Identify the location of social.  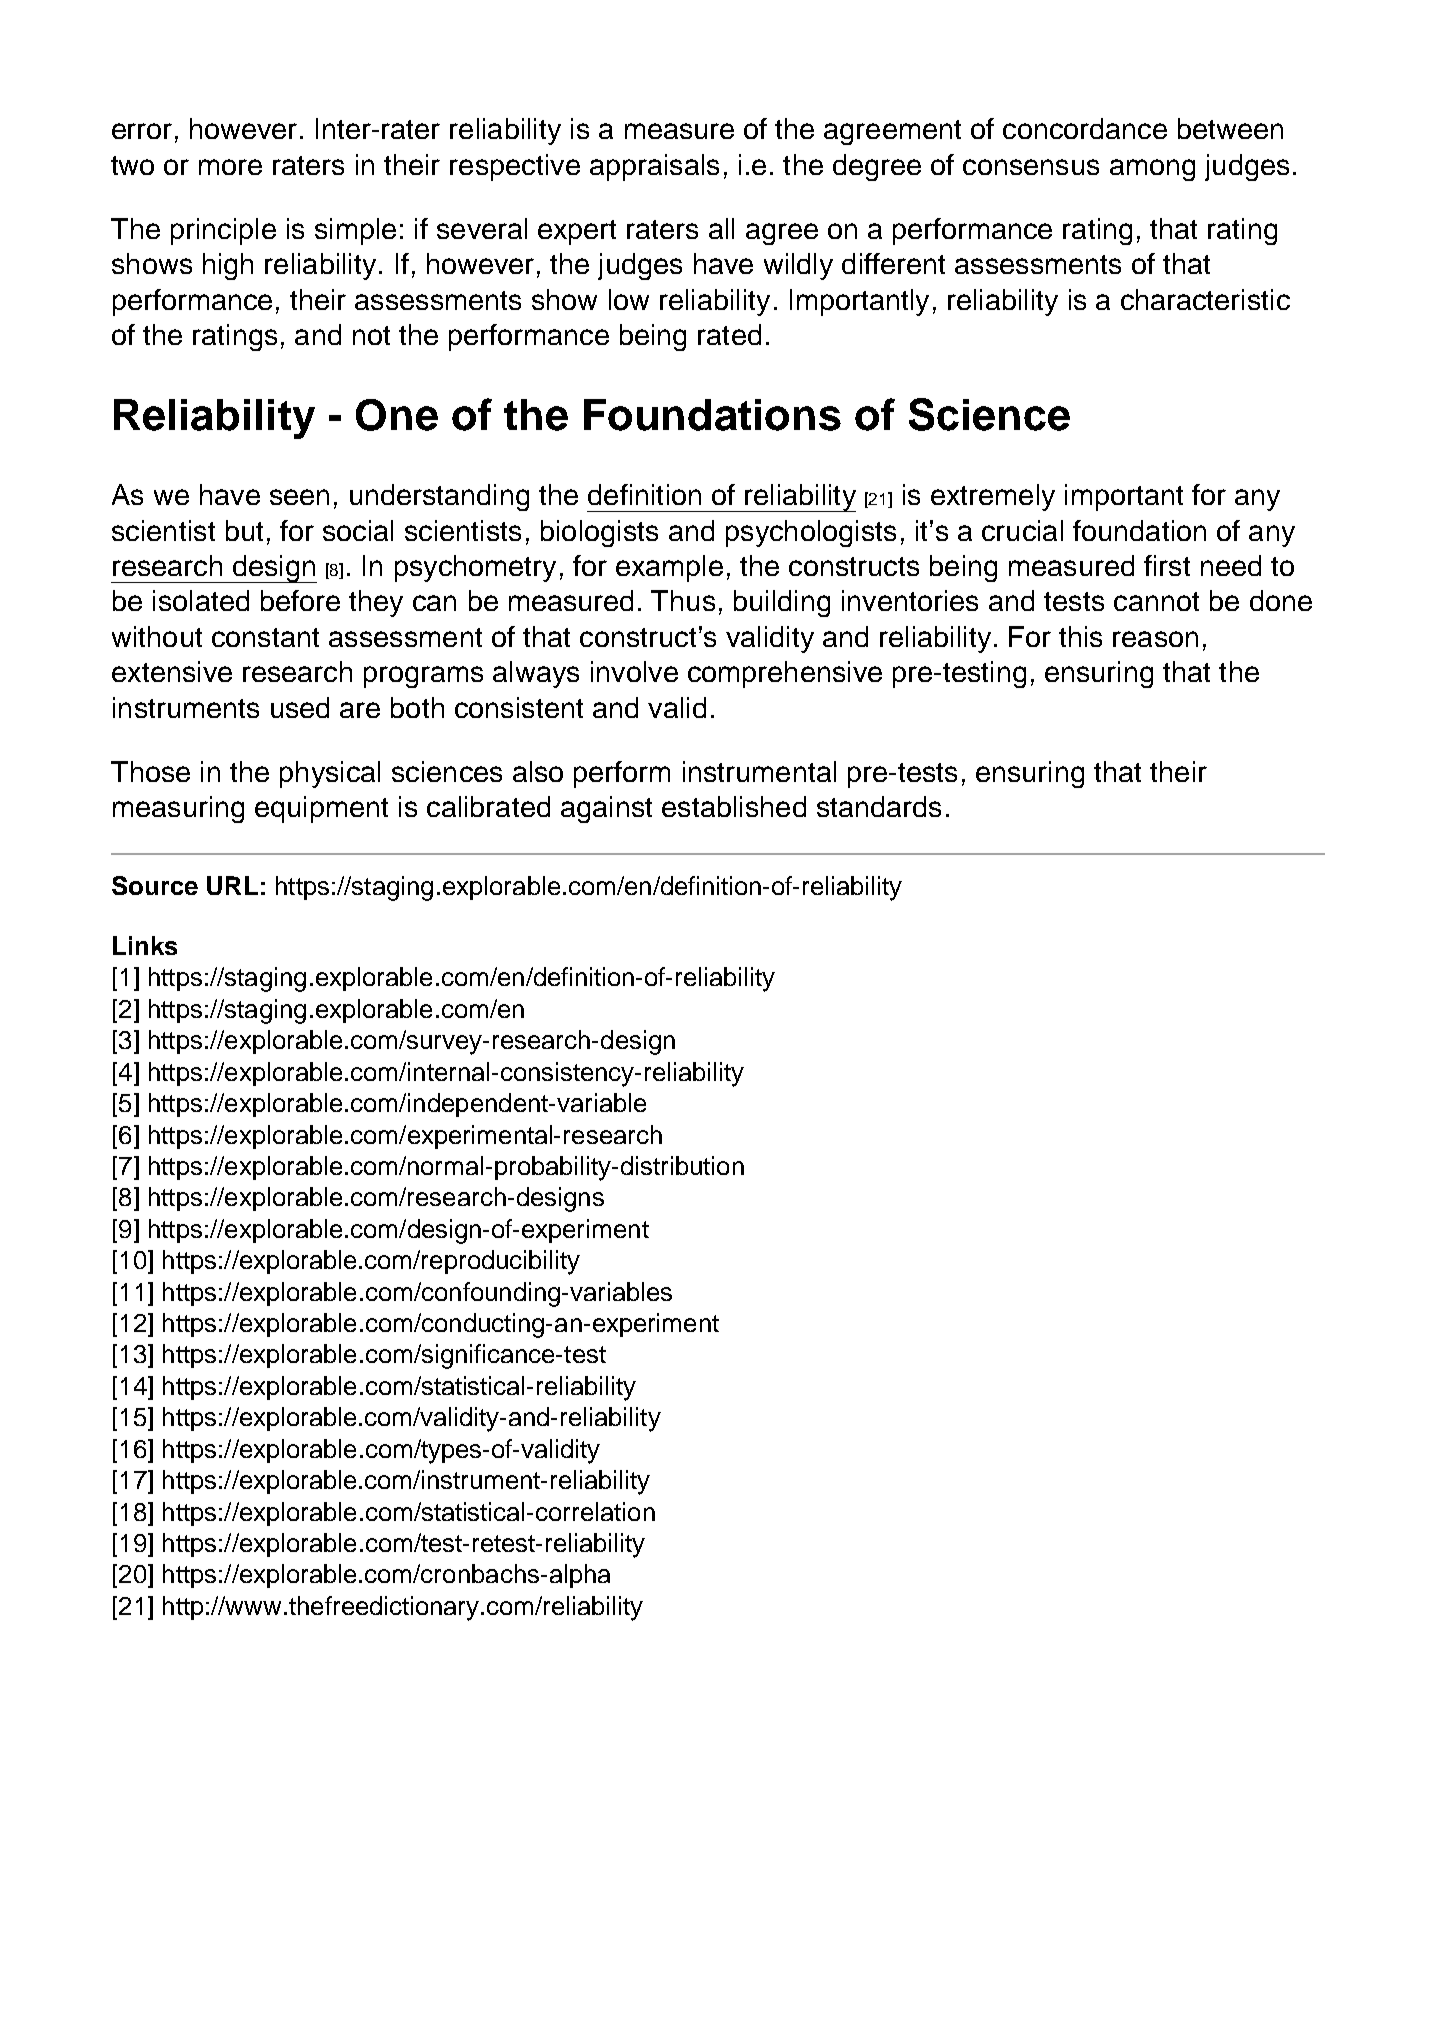
(358, 530).
